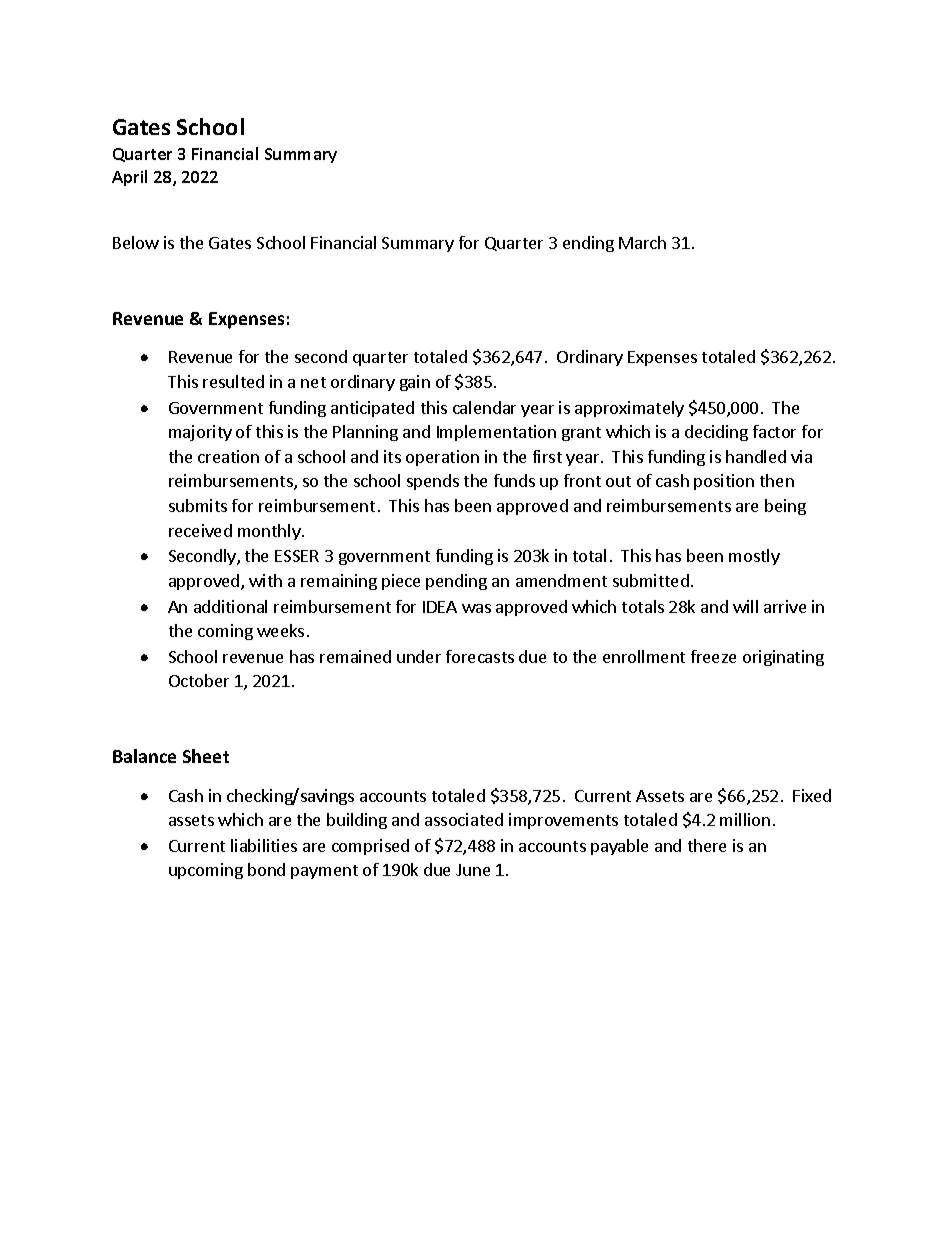  Describe the element at coordinates (629, 409) in the screenshot. I see `approximately` at that location.
